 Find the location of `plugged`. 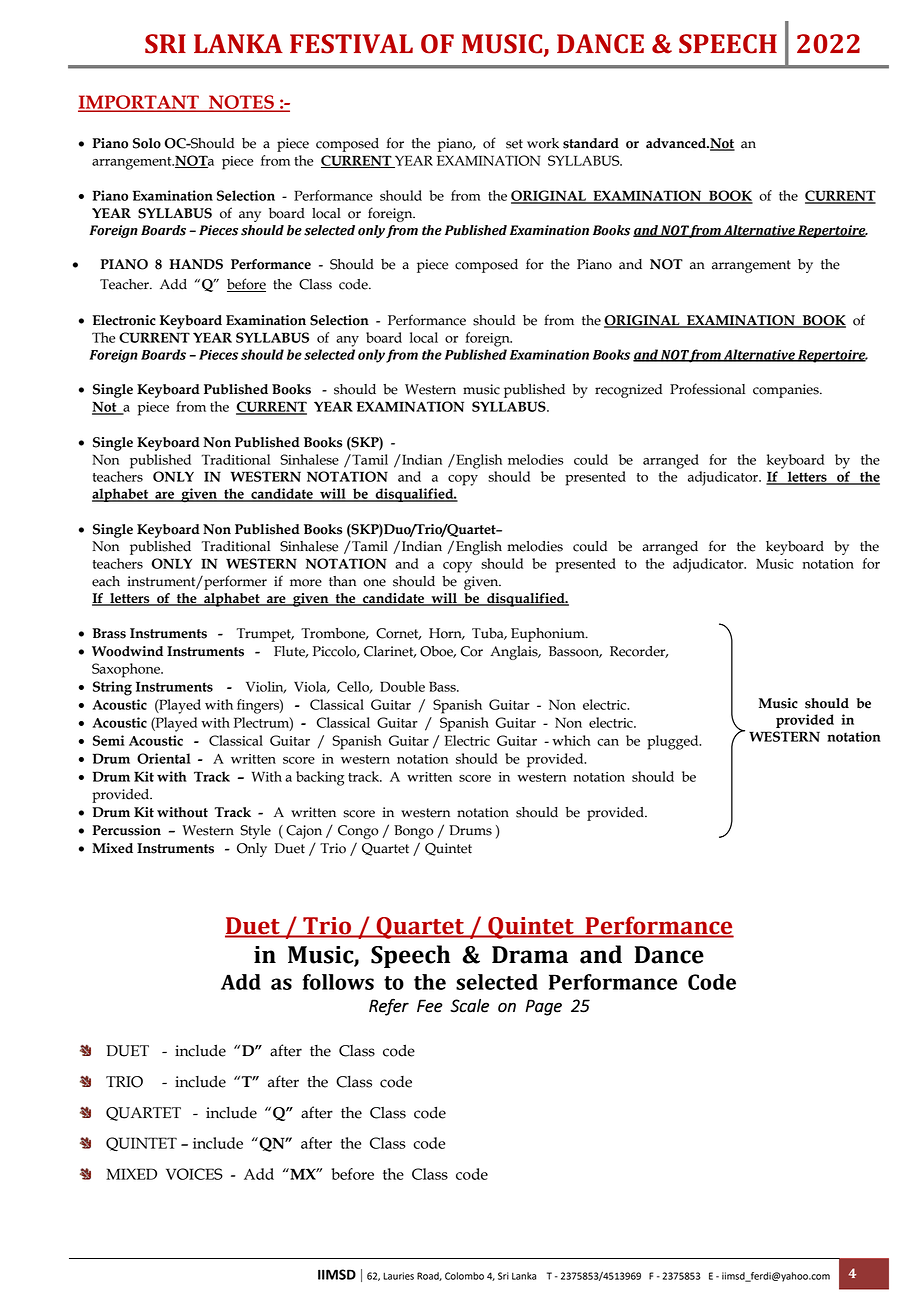

plugged is located at coordinates (674, 742).
